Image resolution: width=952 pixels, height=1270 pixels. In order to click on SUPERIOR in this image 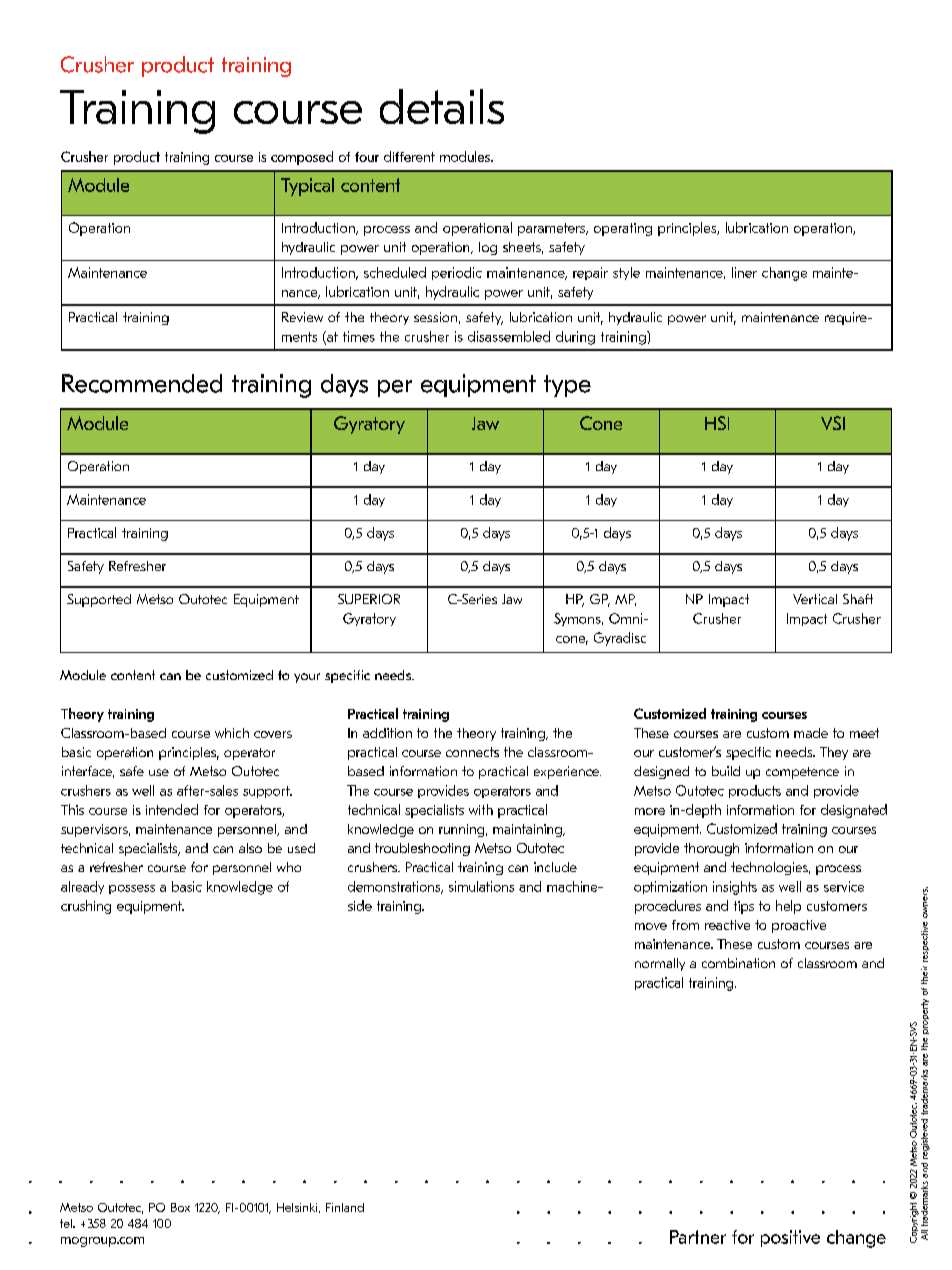, I will do `click(369, 599)`.
